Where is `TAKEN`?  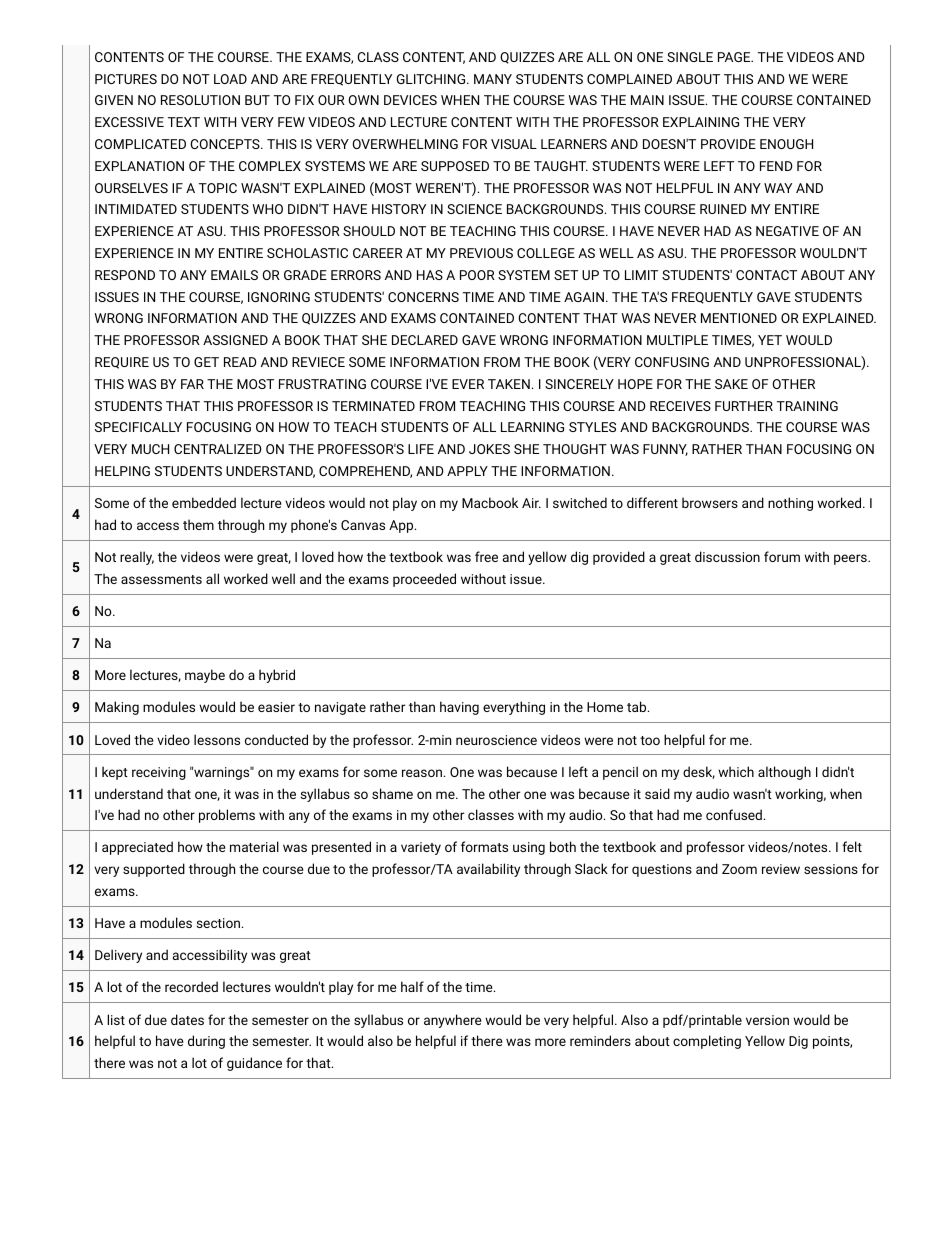 TAKEN is located at coordinates (509, 384).
